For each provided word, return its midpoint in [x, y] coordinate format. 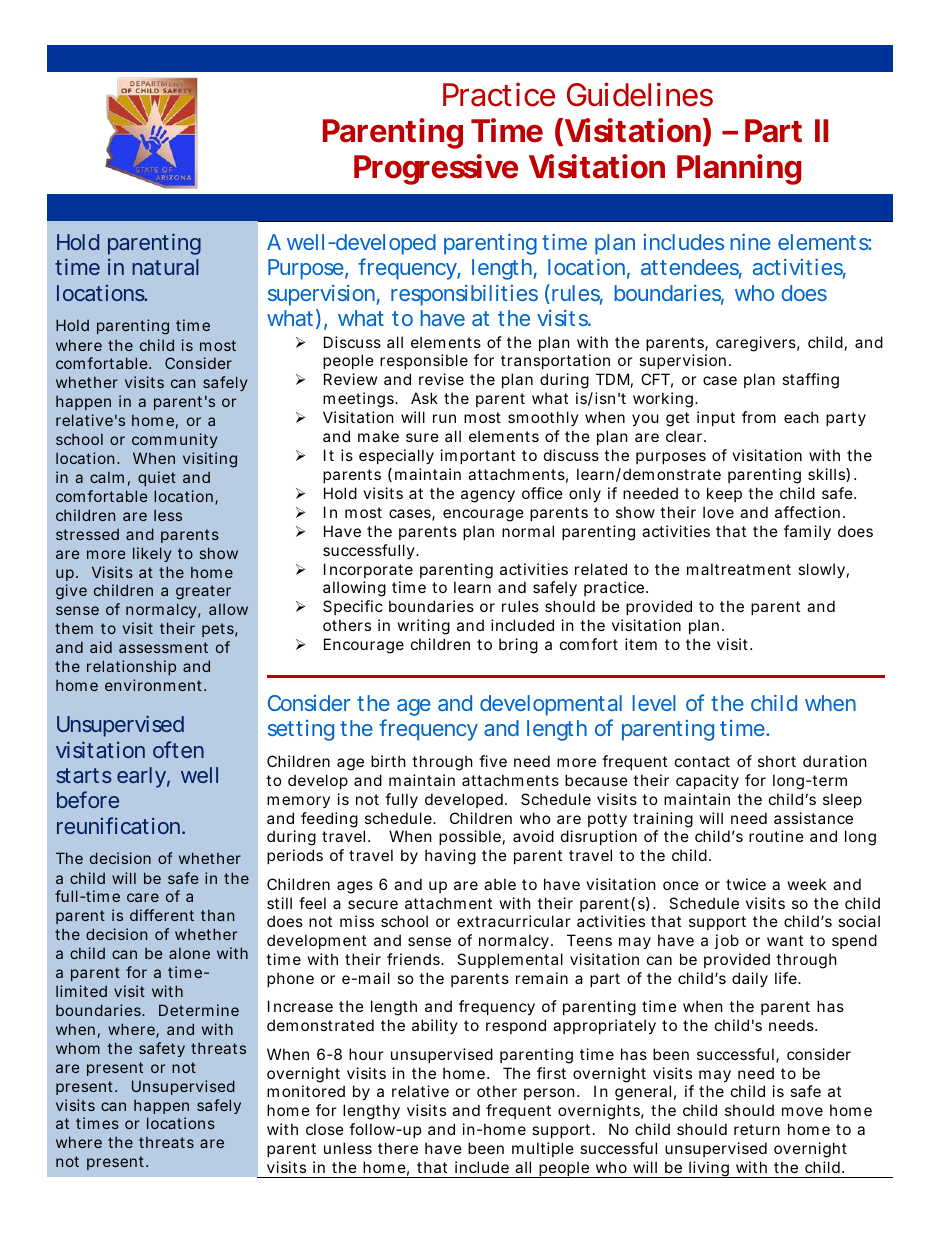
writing [424, 627]
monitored [306, 1091]
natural [165, 267]
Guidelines [640, 94]
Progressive [436, 169]
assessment [163, 647]
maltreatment [739, 569]
